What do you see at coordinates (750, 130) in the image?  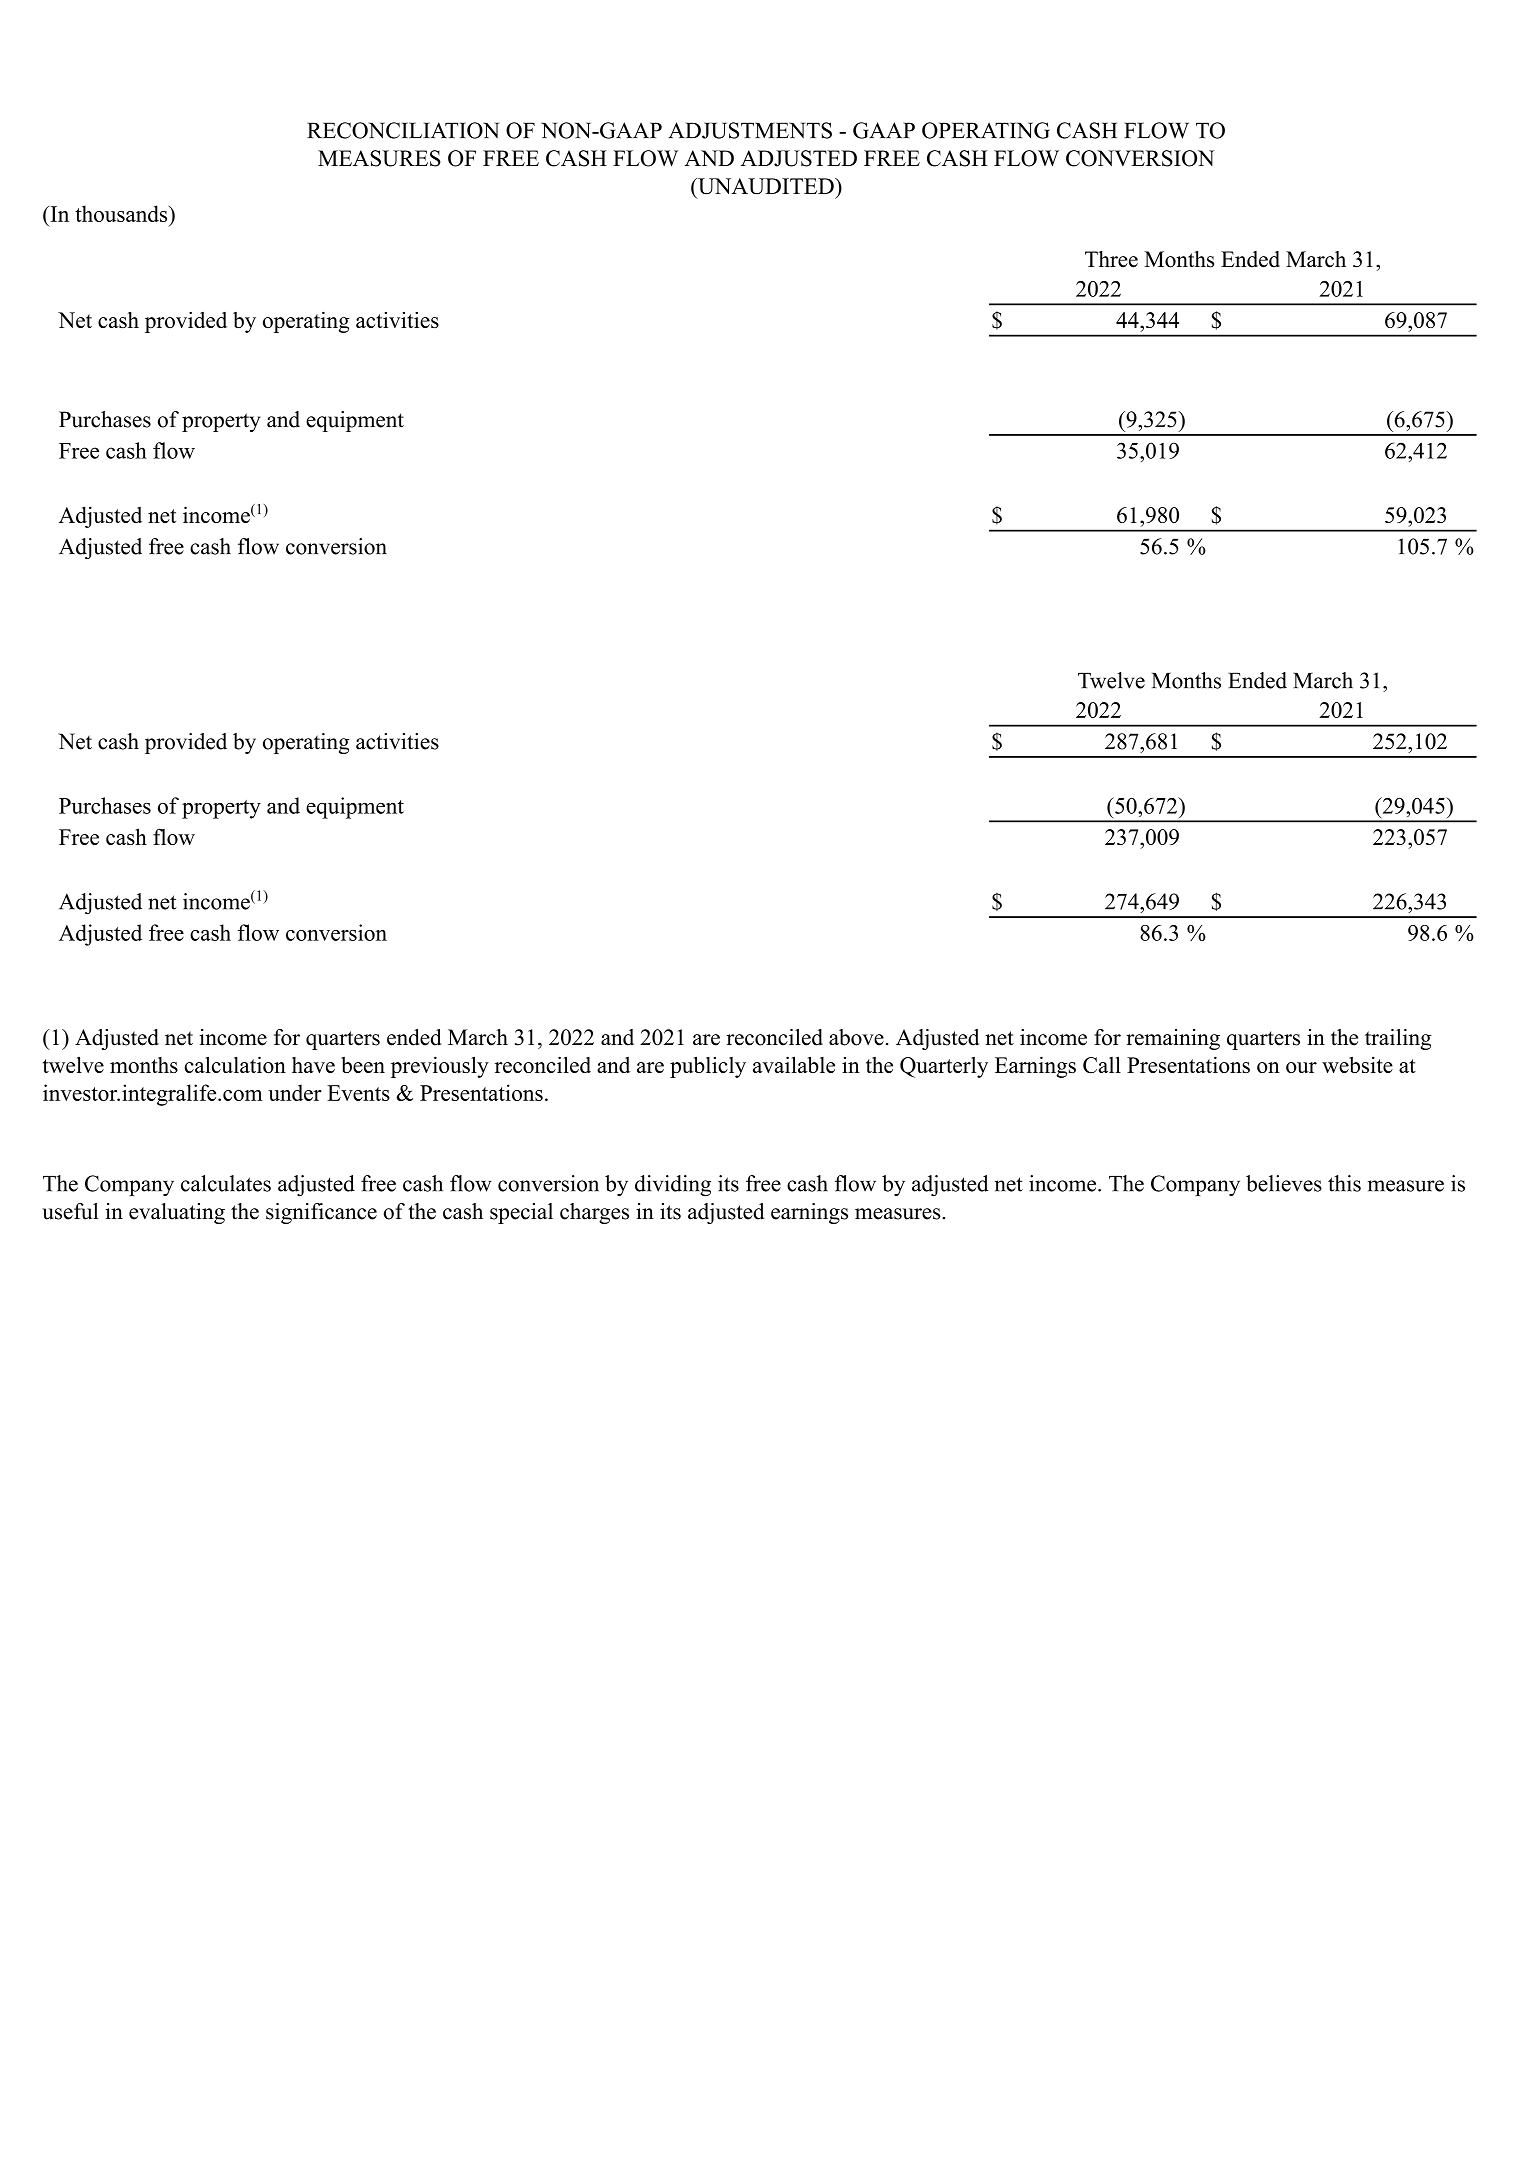 I see `ADJUSTMENTS` at bounding box center [750, 130].
